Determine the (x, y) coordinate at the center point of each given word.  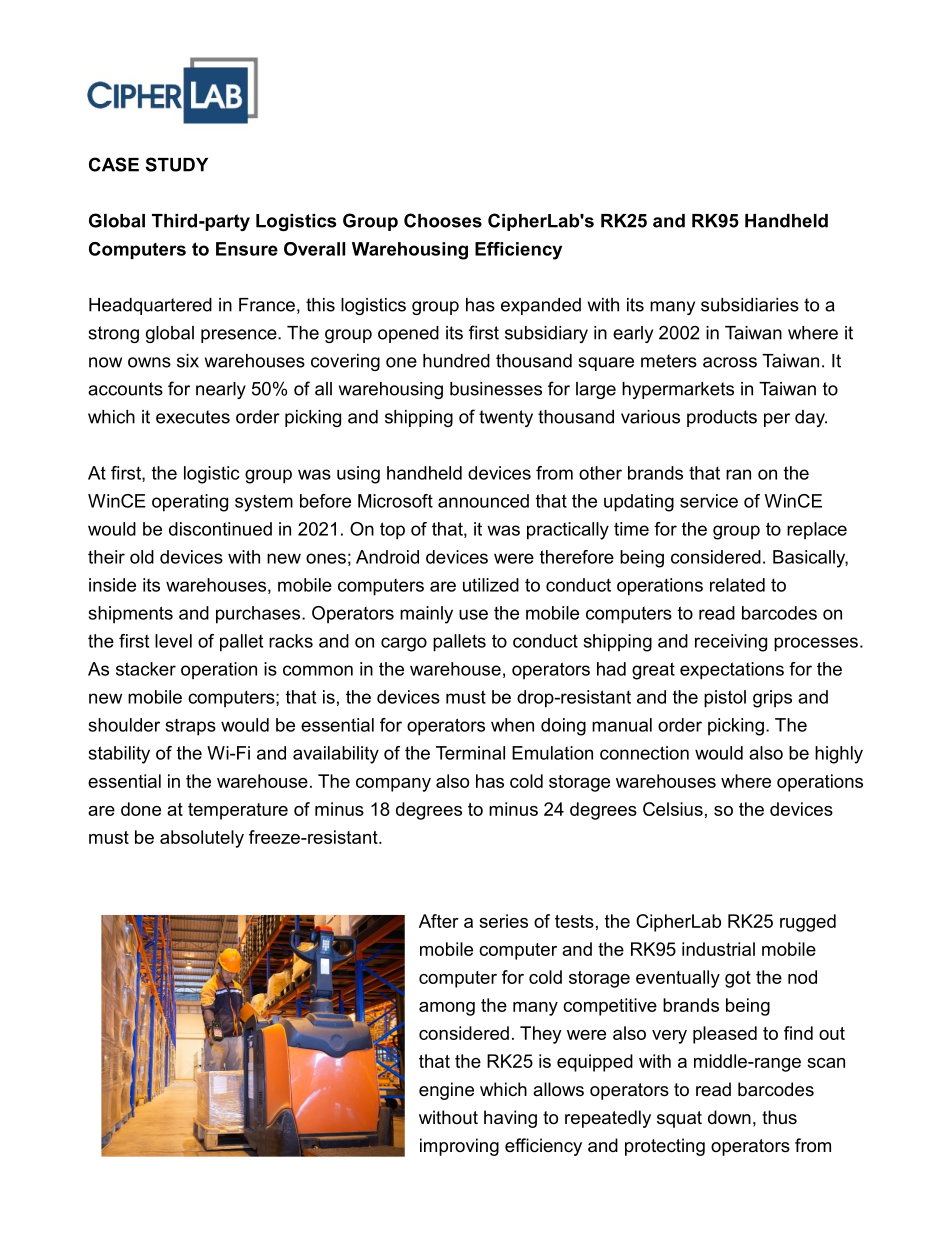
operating (190, 503)
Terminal (470, 753)
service (709, 501)
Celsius (673, 809)
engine (446, 1091)
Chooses (443, 220)
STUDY (176, 164)
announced (483, 501)
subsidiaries (750, 305)
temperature (238, 811)
